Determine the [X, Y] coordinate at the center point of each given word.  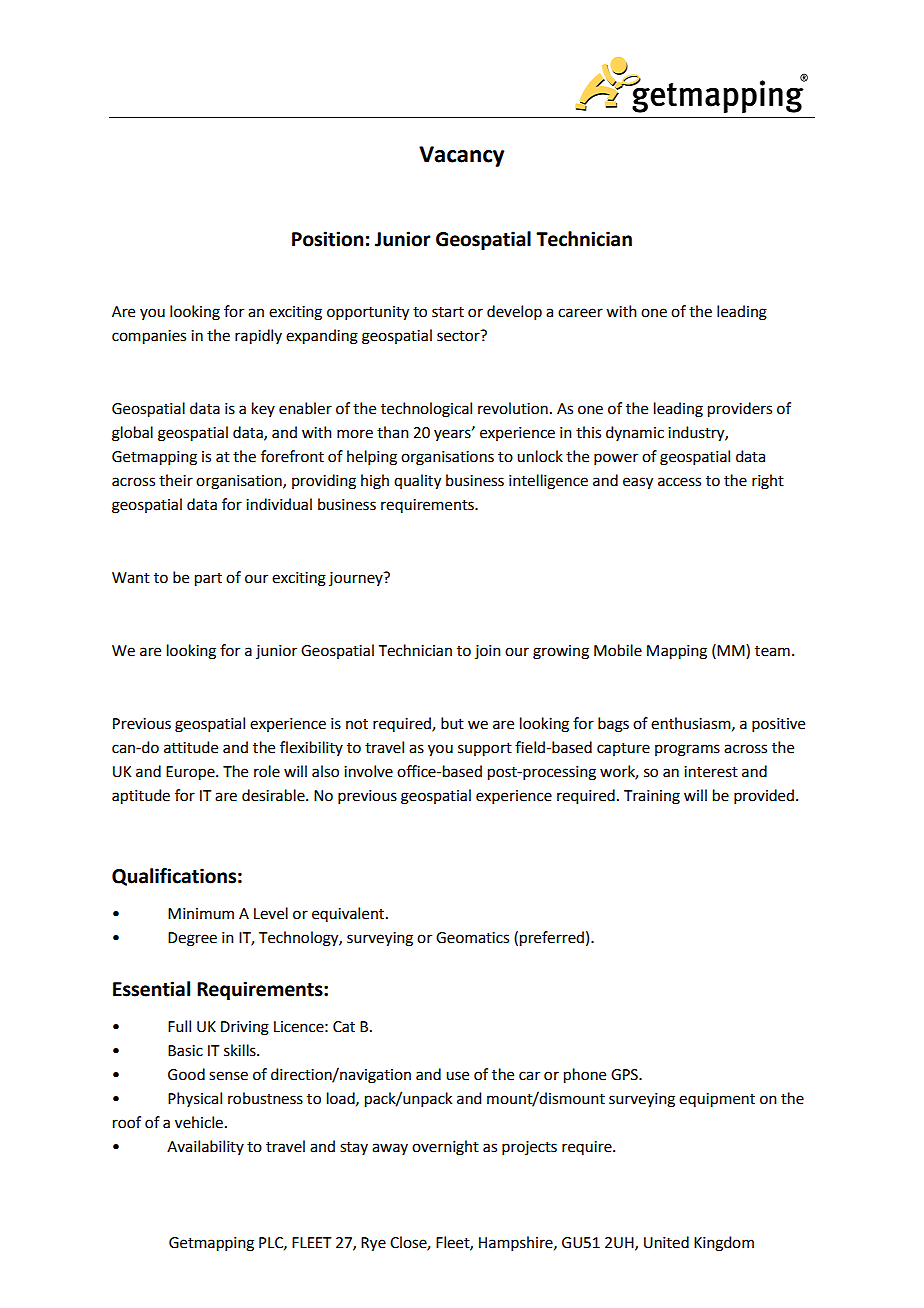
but [452, 723]
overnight [445, 1148]
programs [687, 750]
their [176, 480]
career [580, 313]
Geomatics [472, 938]
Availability [205, 1147]
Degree [192, 939]
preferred [552, 939]
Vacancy [461, 156]
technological [426, 410]
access [679, 482]
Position [327, 239]
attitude [191, 747]
